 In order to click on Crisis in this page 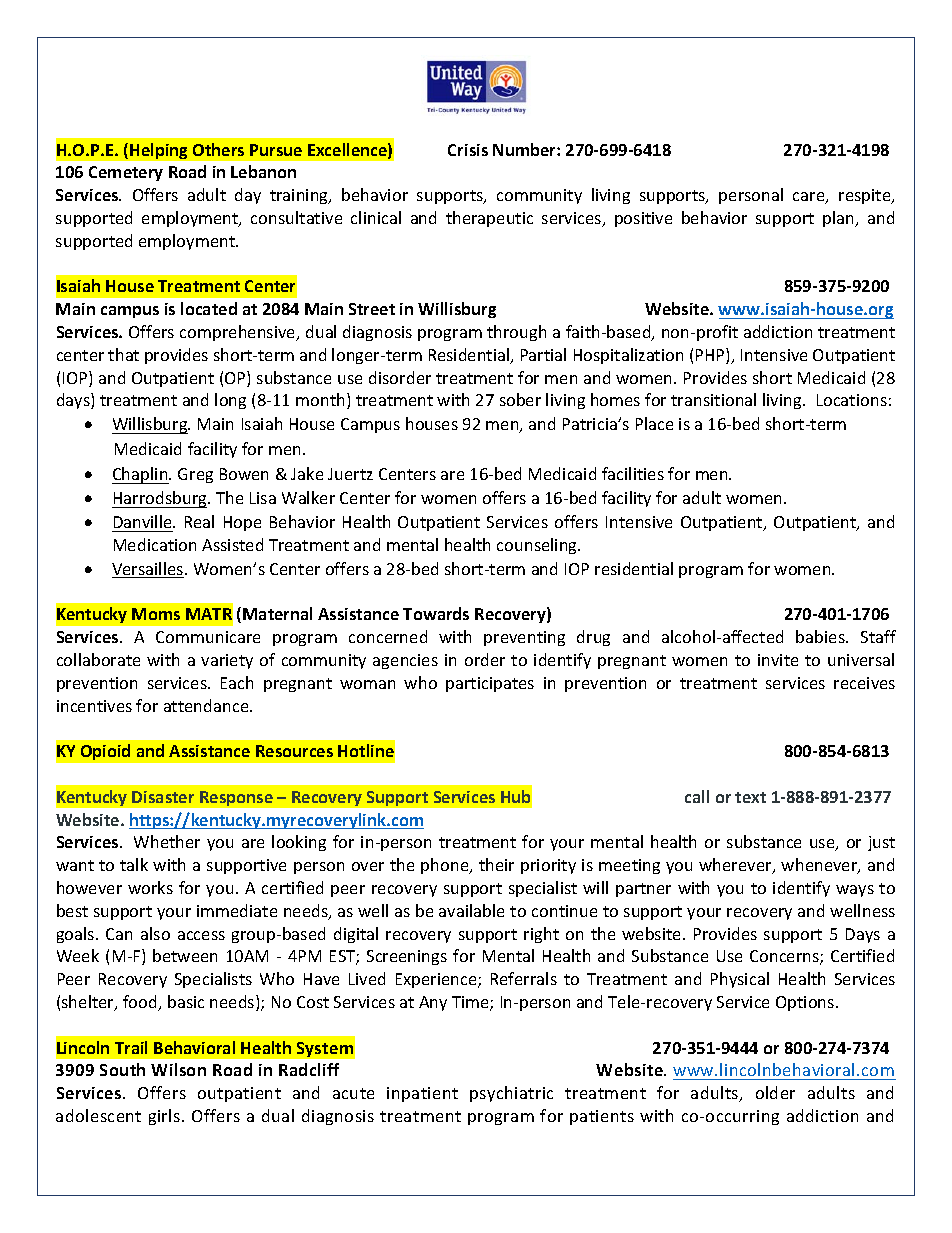, I will do `click(468, 150)`.
